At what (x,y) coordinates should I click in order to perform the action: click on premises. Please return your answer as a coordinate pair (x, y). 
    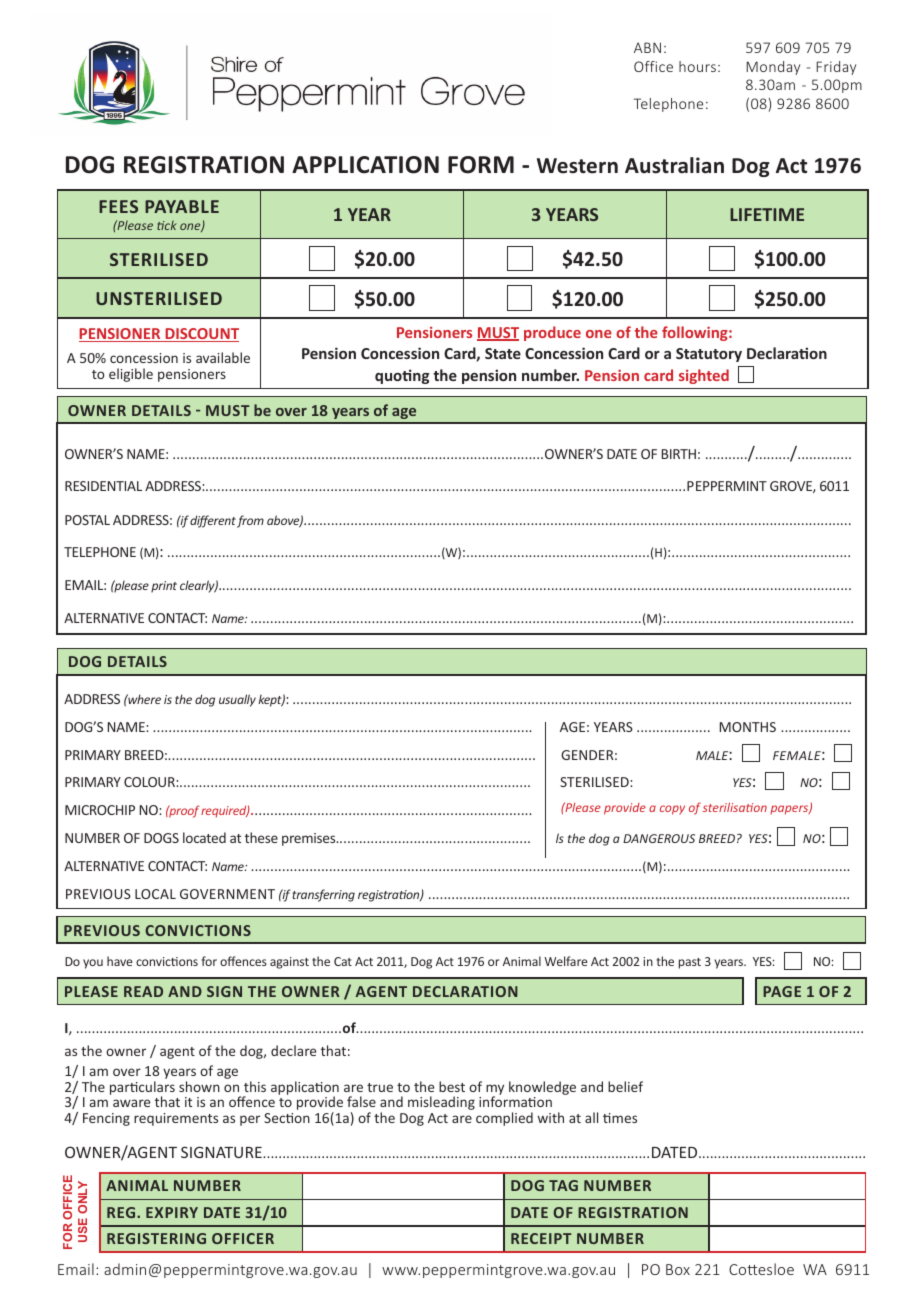
    Looking at the image, I should click on (310, 839).
